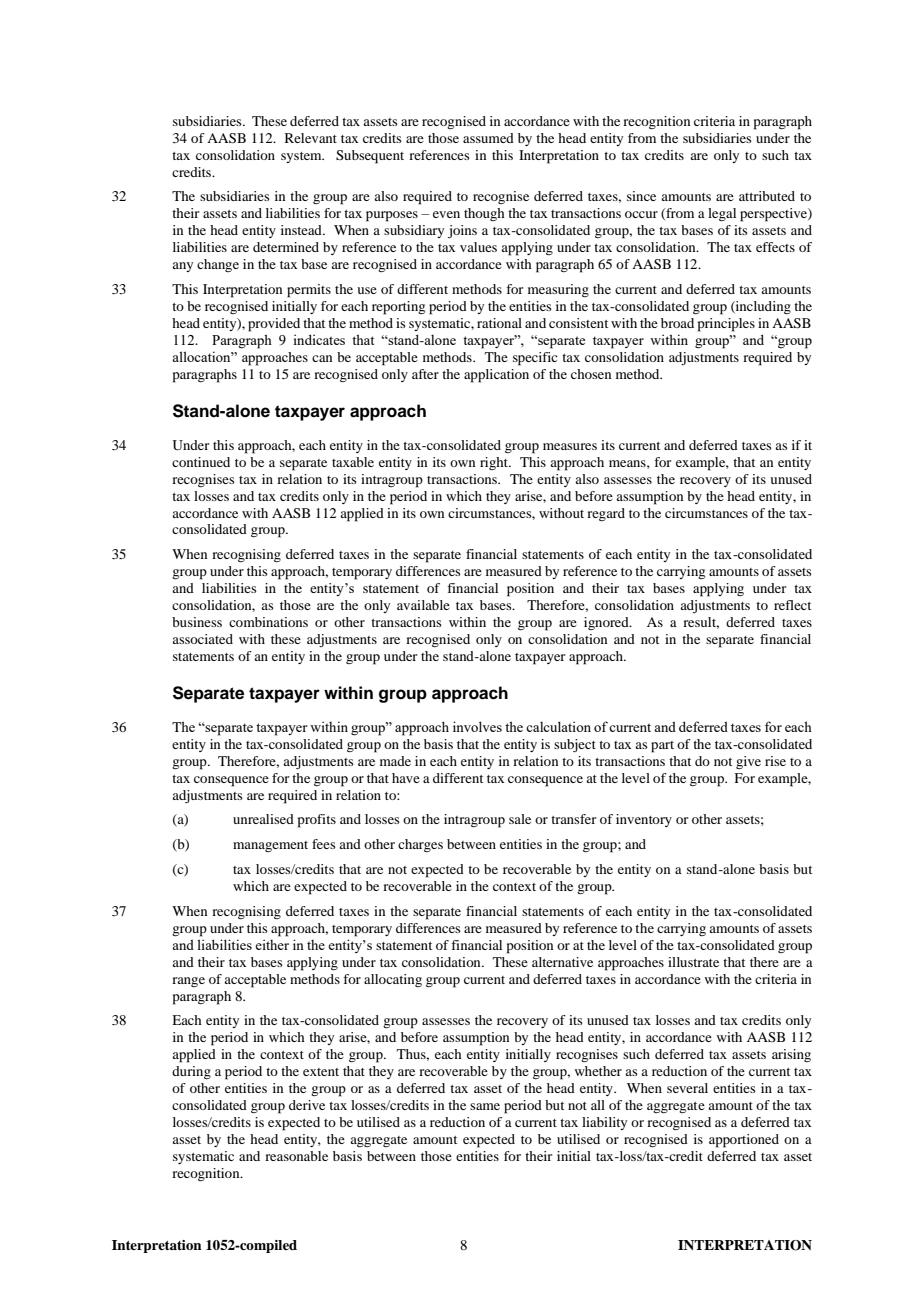  What do you see at coordinates (311, 138) in the screenshot?
I see `Relevant` at bounding box center [311, 138].
